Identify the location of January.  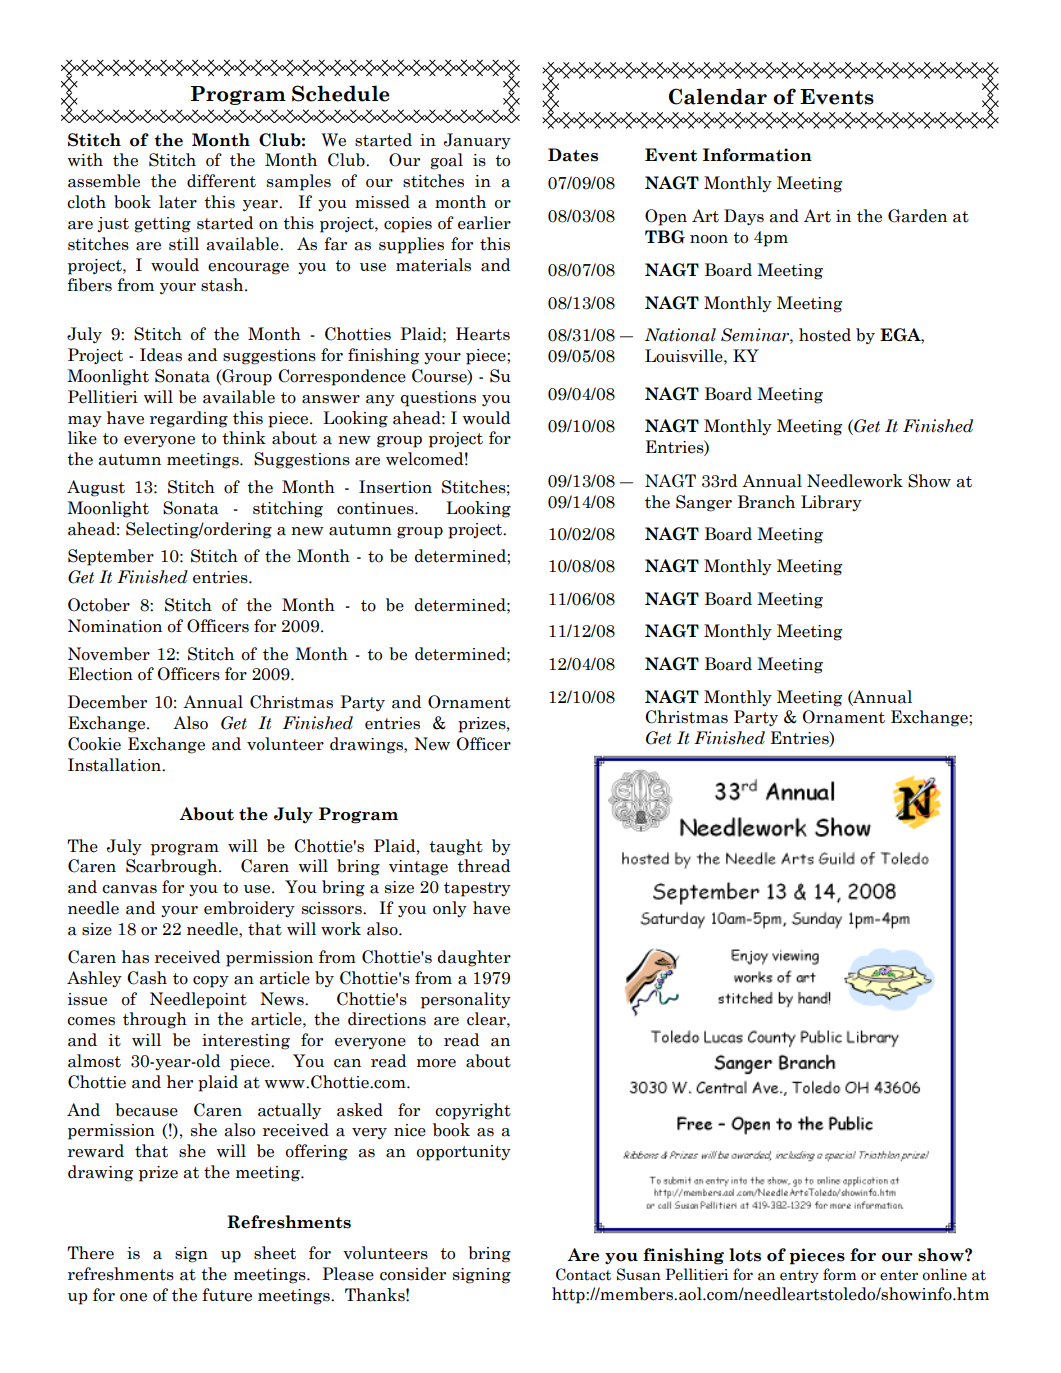
(477, 141).
